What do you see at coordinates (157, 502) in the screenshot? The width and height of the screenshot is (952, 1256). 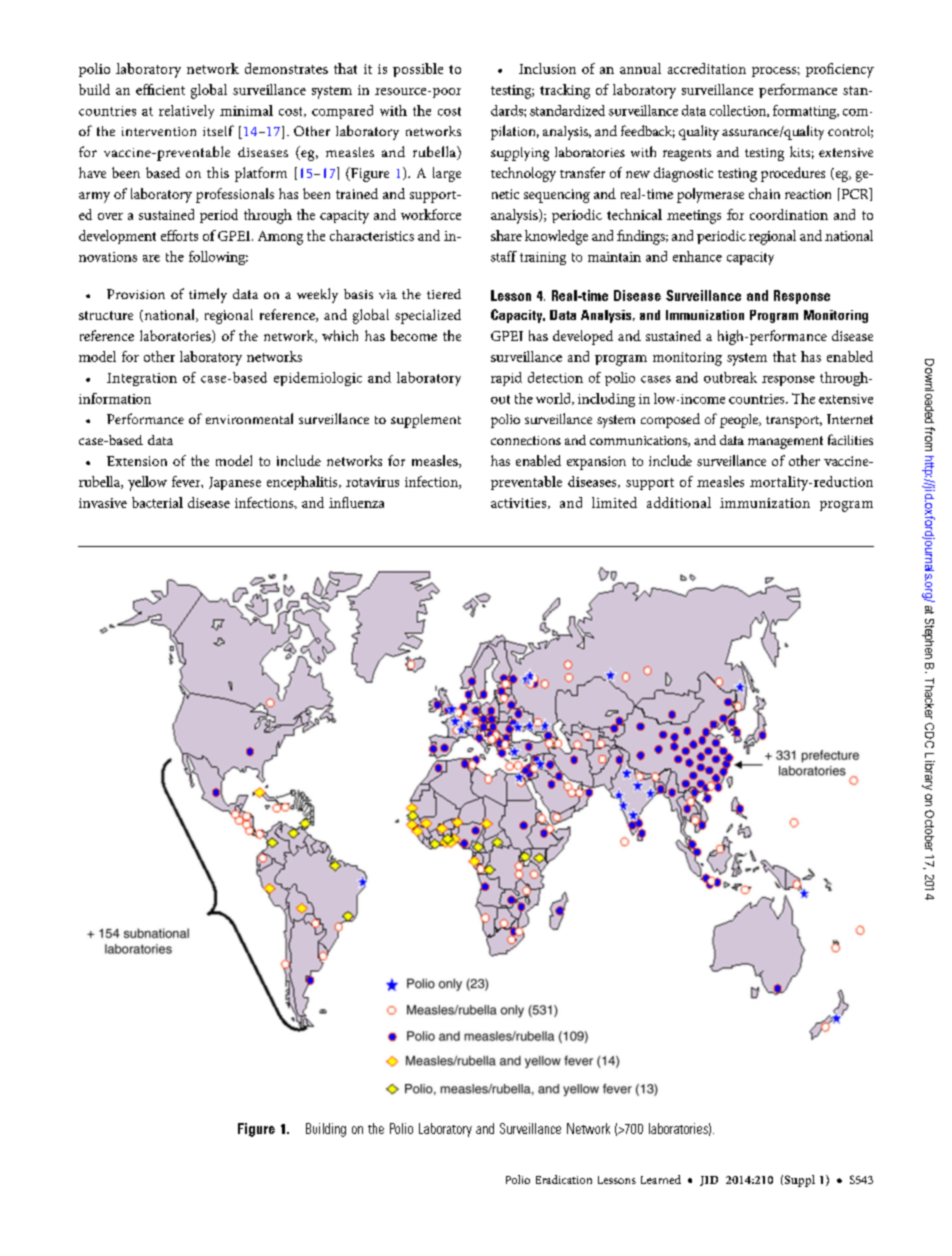 I see `bacterial` at bounding box center [157, 502].
